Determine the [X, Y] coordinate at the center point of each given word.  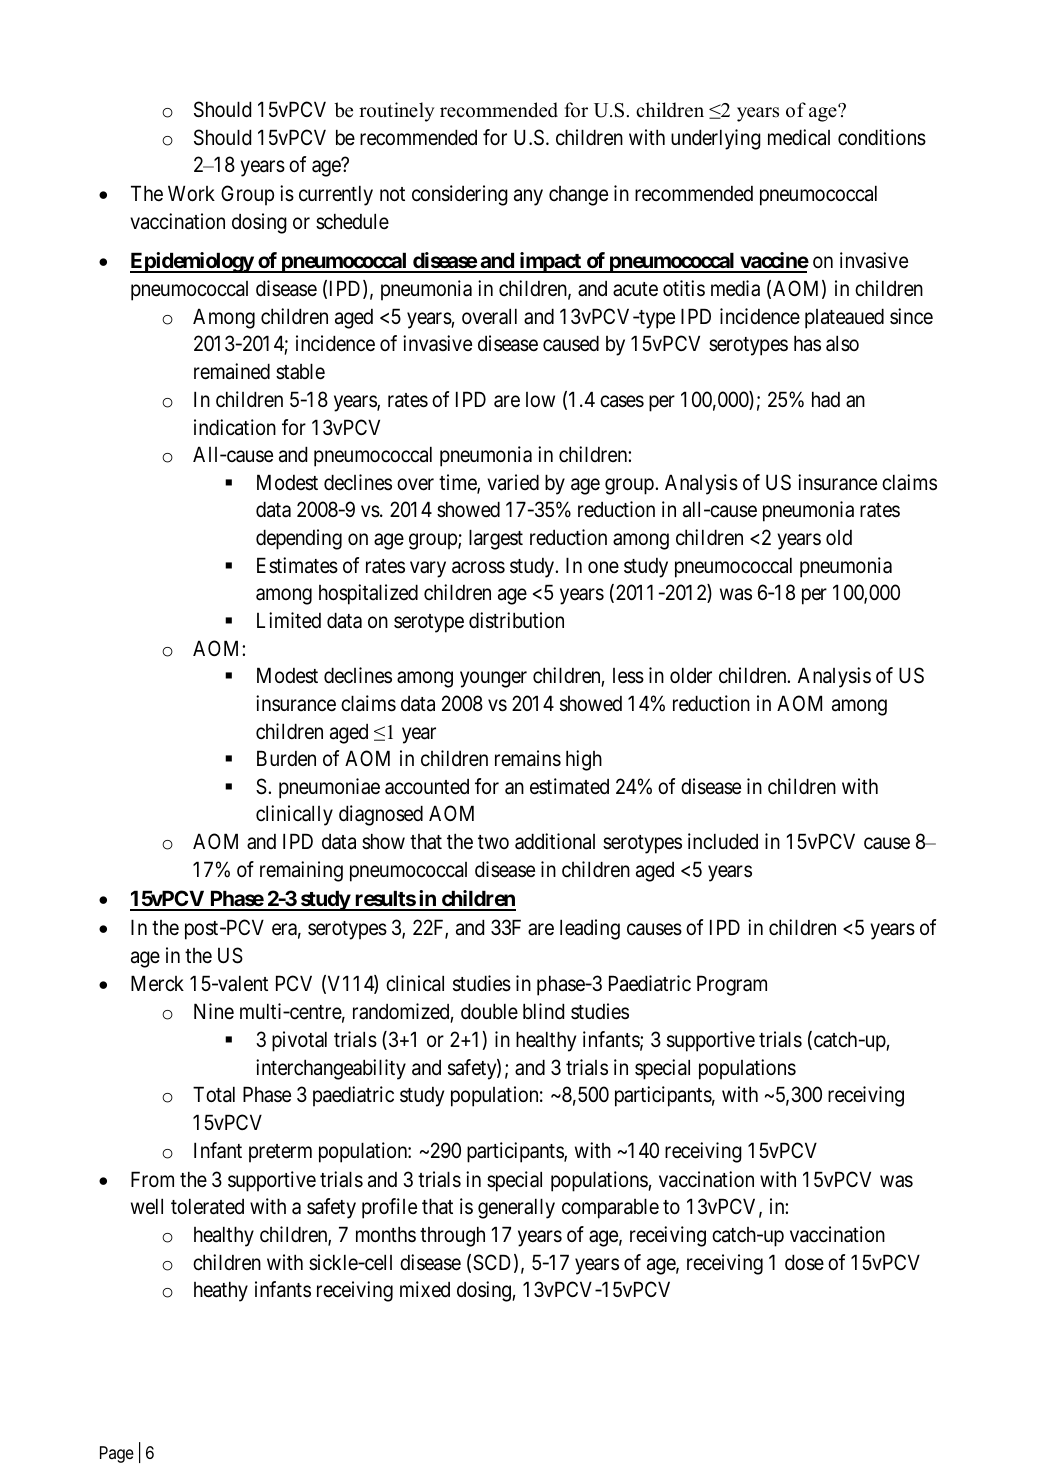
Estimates [297, 565]
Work [191, 193]
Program [732, 986]
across [478, 567]
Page [117, 1454]
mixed [425, 1289]
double [489, 1011]
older [691, 675]
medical [799, 137]
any [528, 198]
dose [804, 1262]
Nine [214, 1011]
